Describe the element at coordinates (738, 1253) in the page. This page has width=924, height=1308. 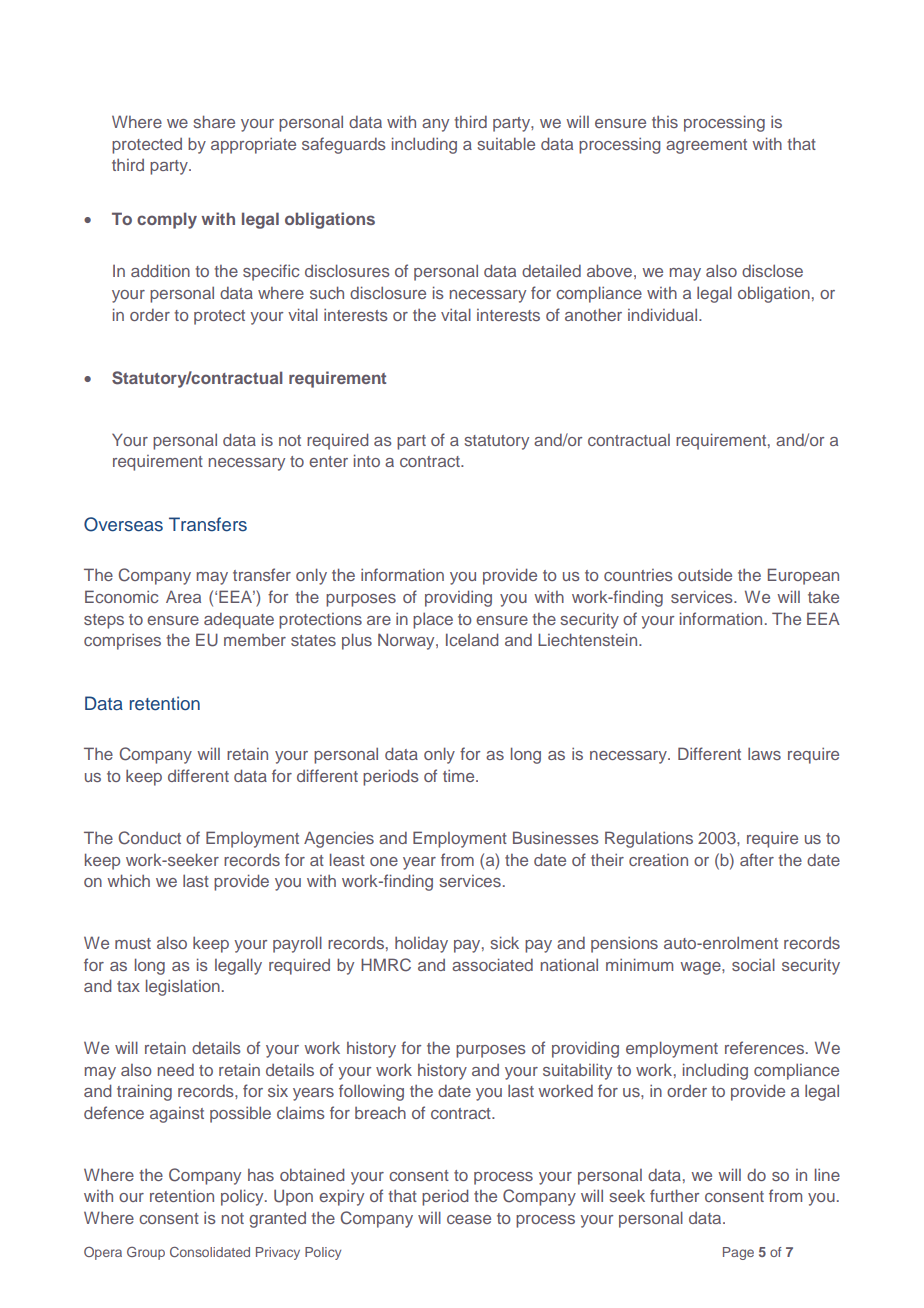
I see `Page` at that location.
